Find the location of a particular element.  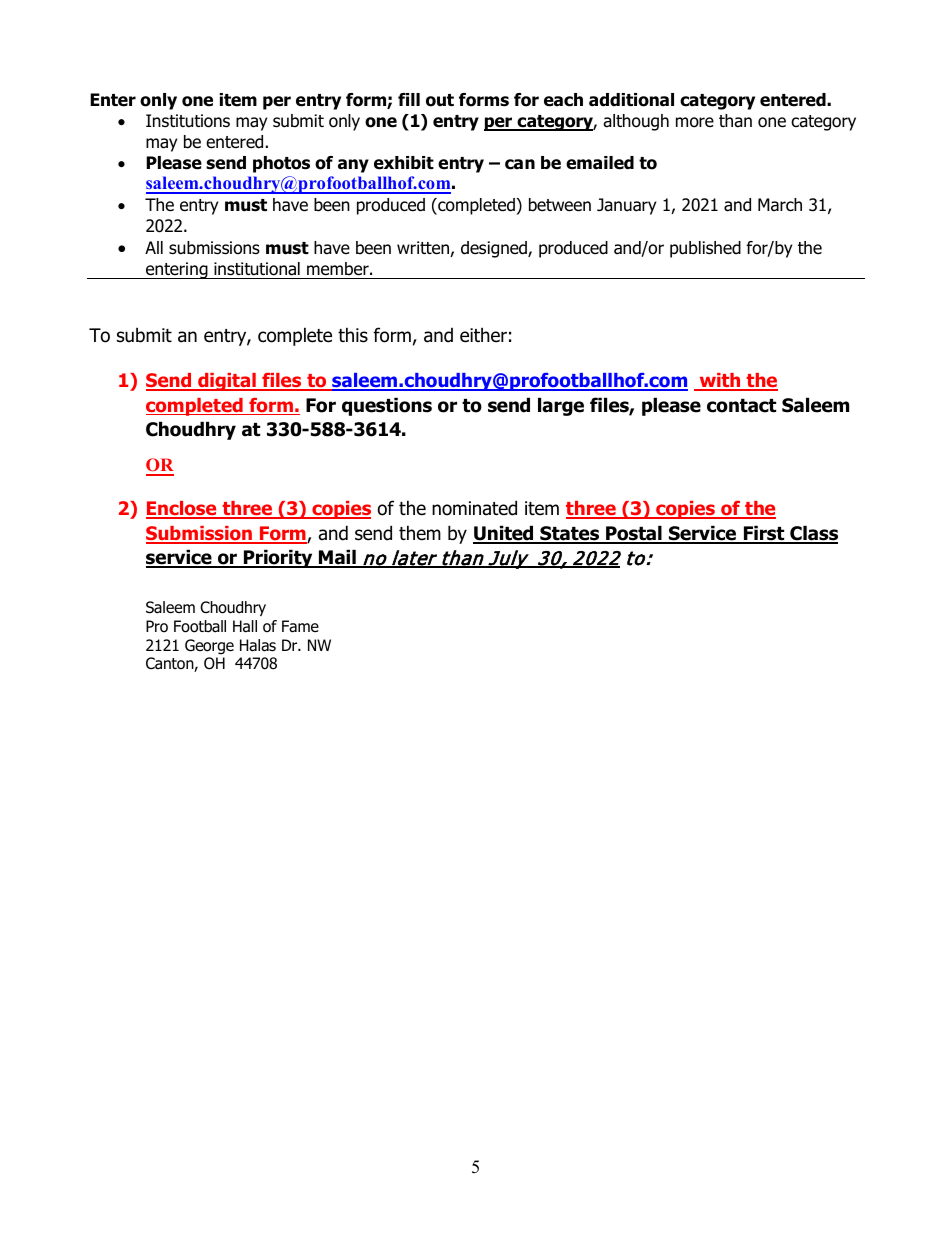

published is located at coordinates (705, 249).
